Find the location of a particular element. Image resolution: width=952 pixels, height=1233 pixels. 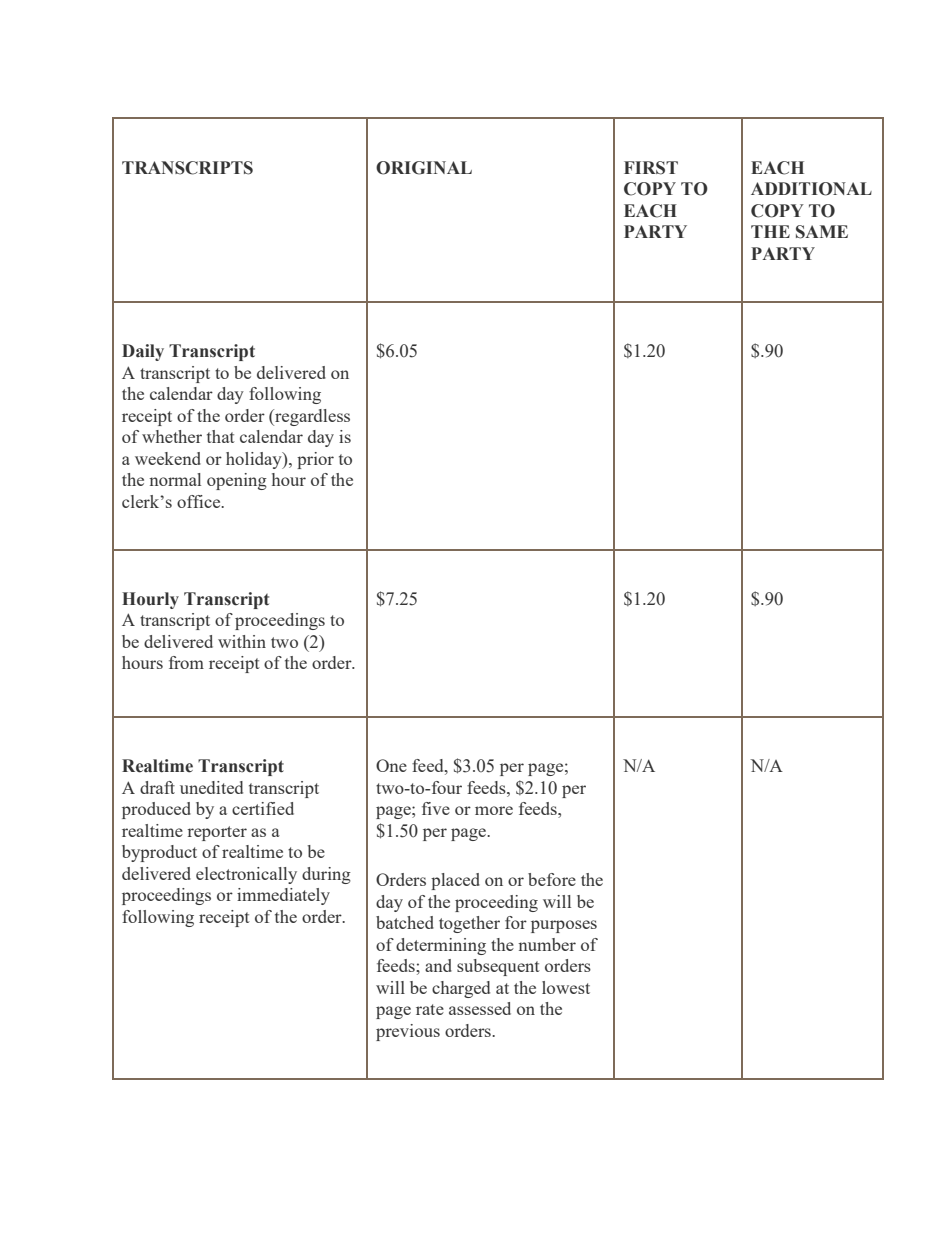

before is located at coordinates (552, 879).
